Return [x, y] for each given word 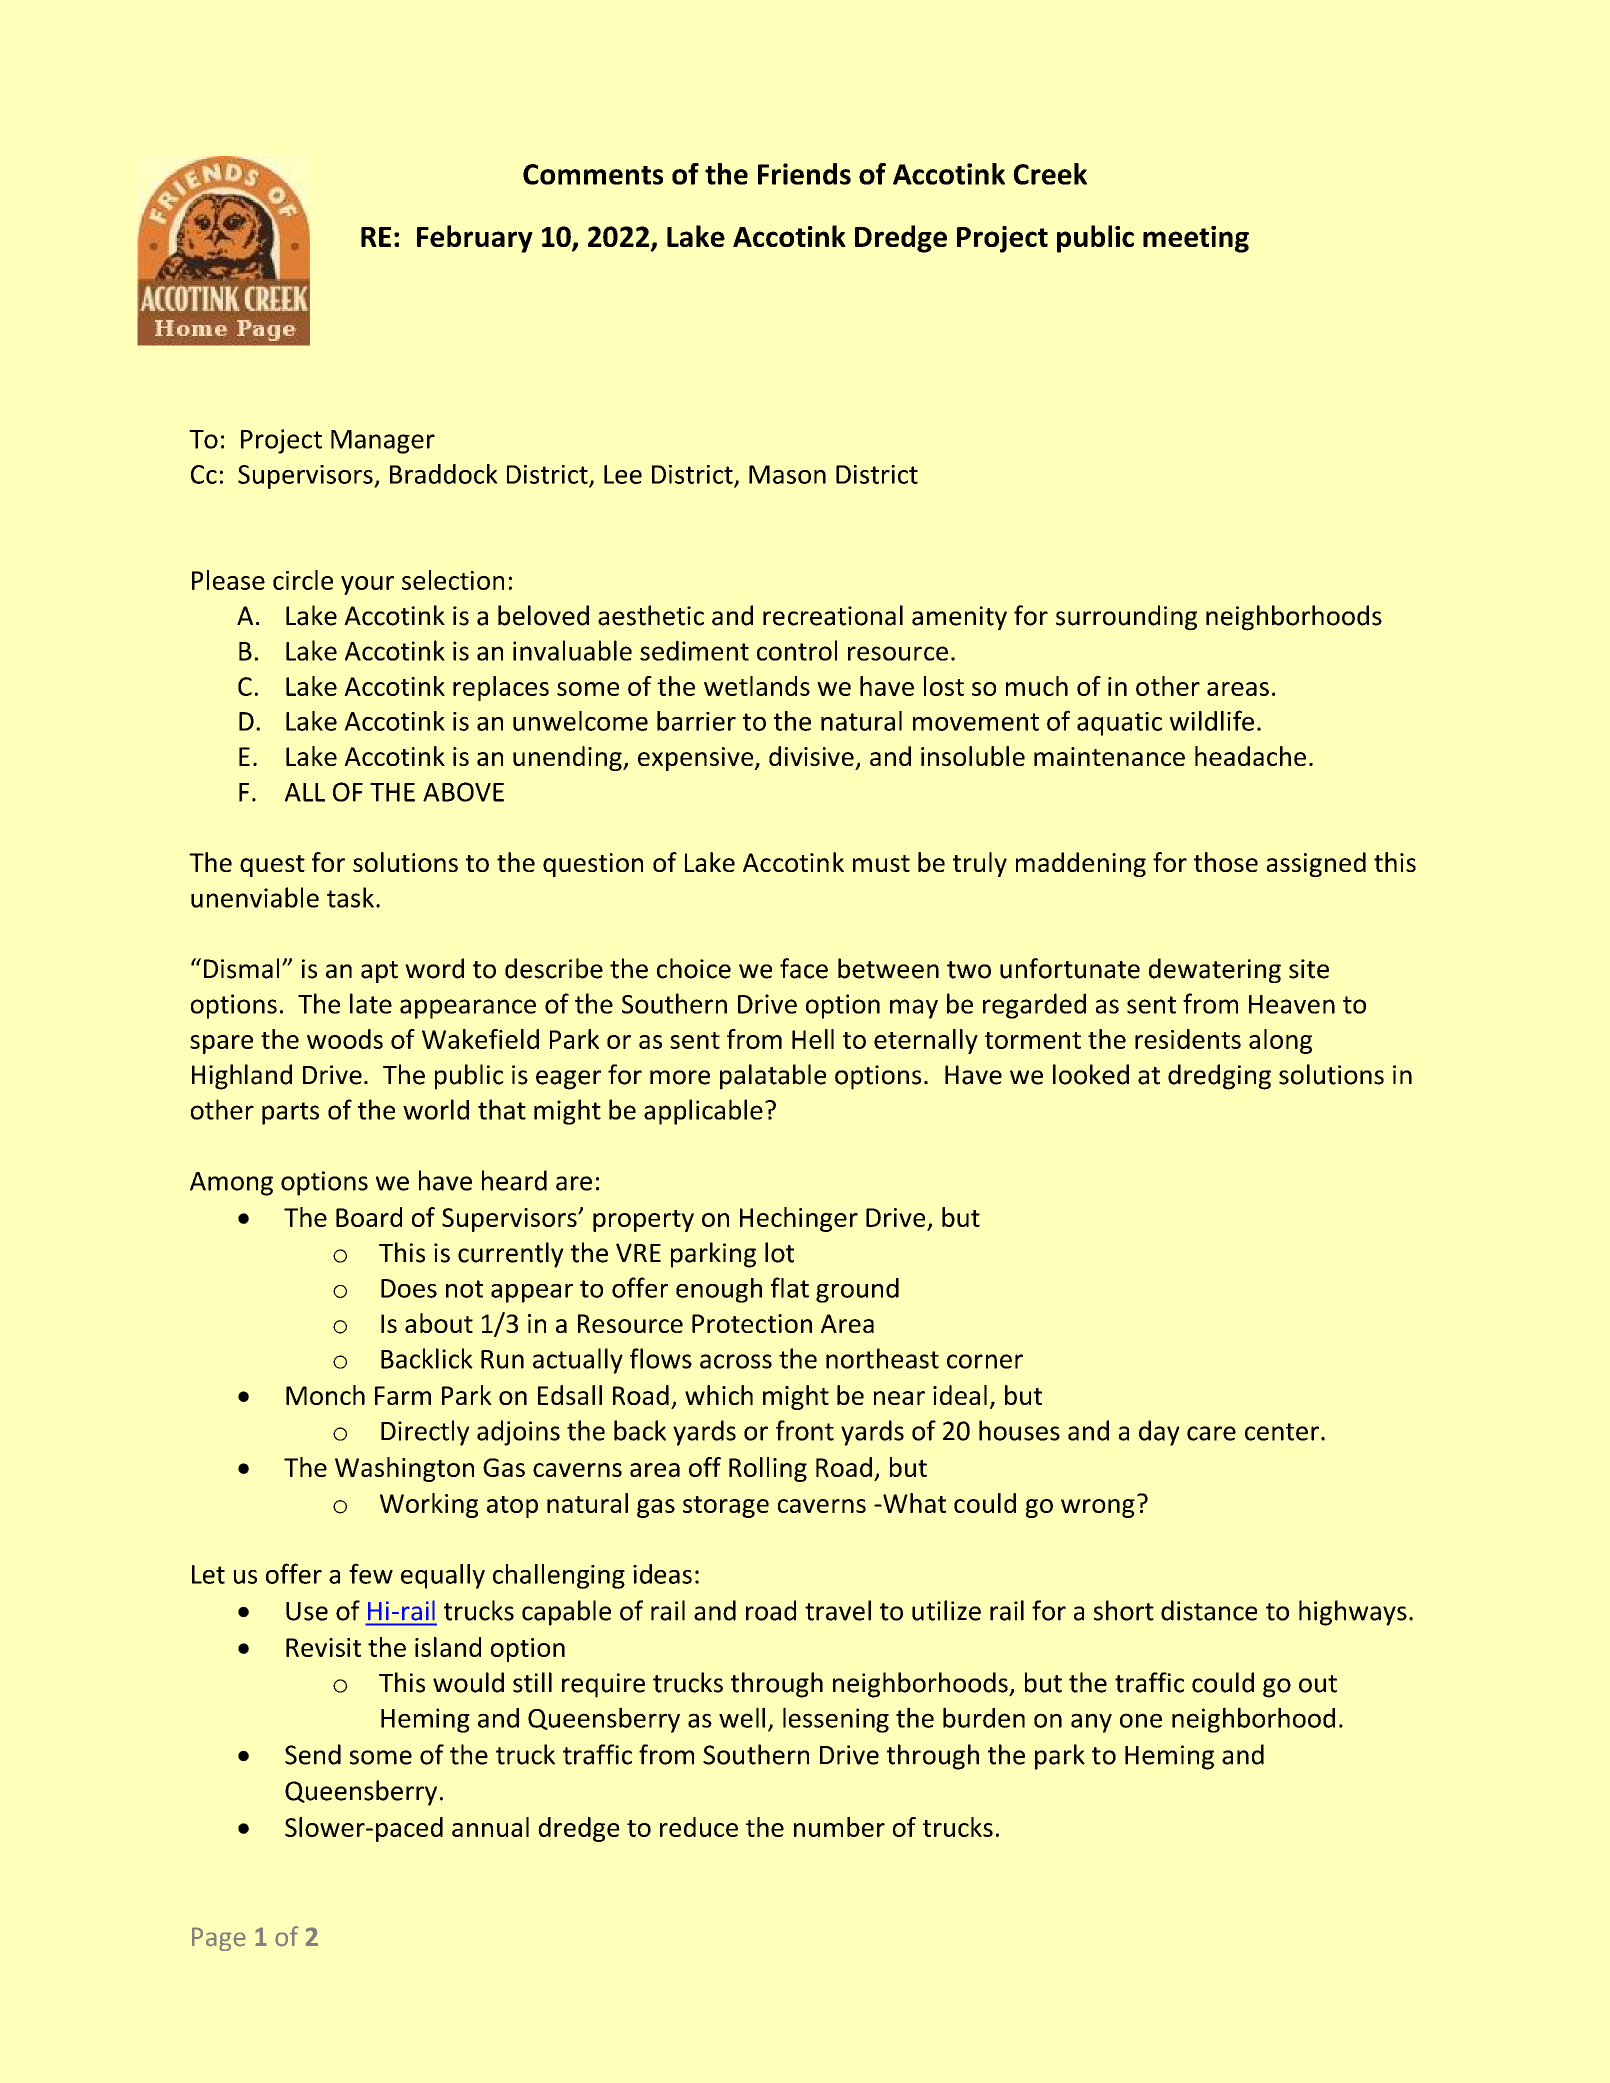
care [1211, 1433]
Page [219, 1939]
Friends [804, 174]
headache [1250, 756]
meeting [1196, 239]
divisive [811, 756]
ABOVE [463, 792]
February [475, 239]
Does [409, 1288]
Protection [752, 1323]
